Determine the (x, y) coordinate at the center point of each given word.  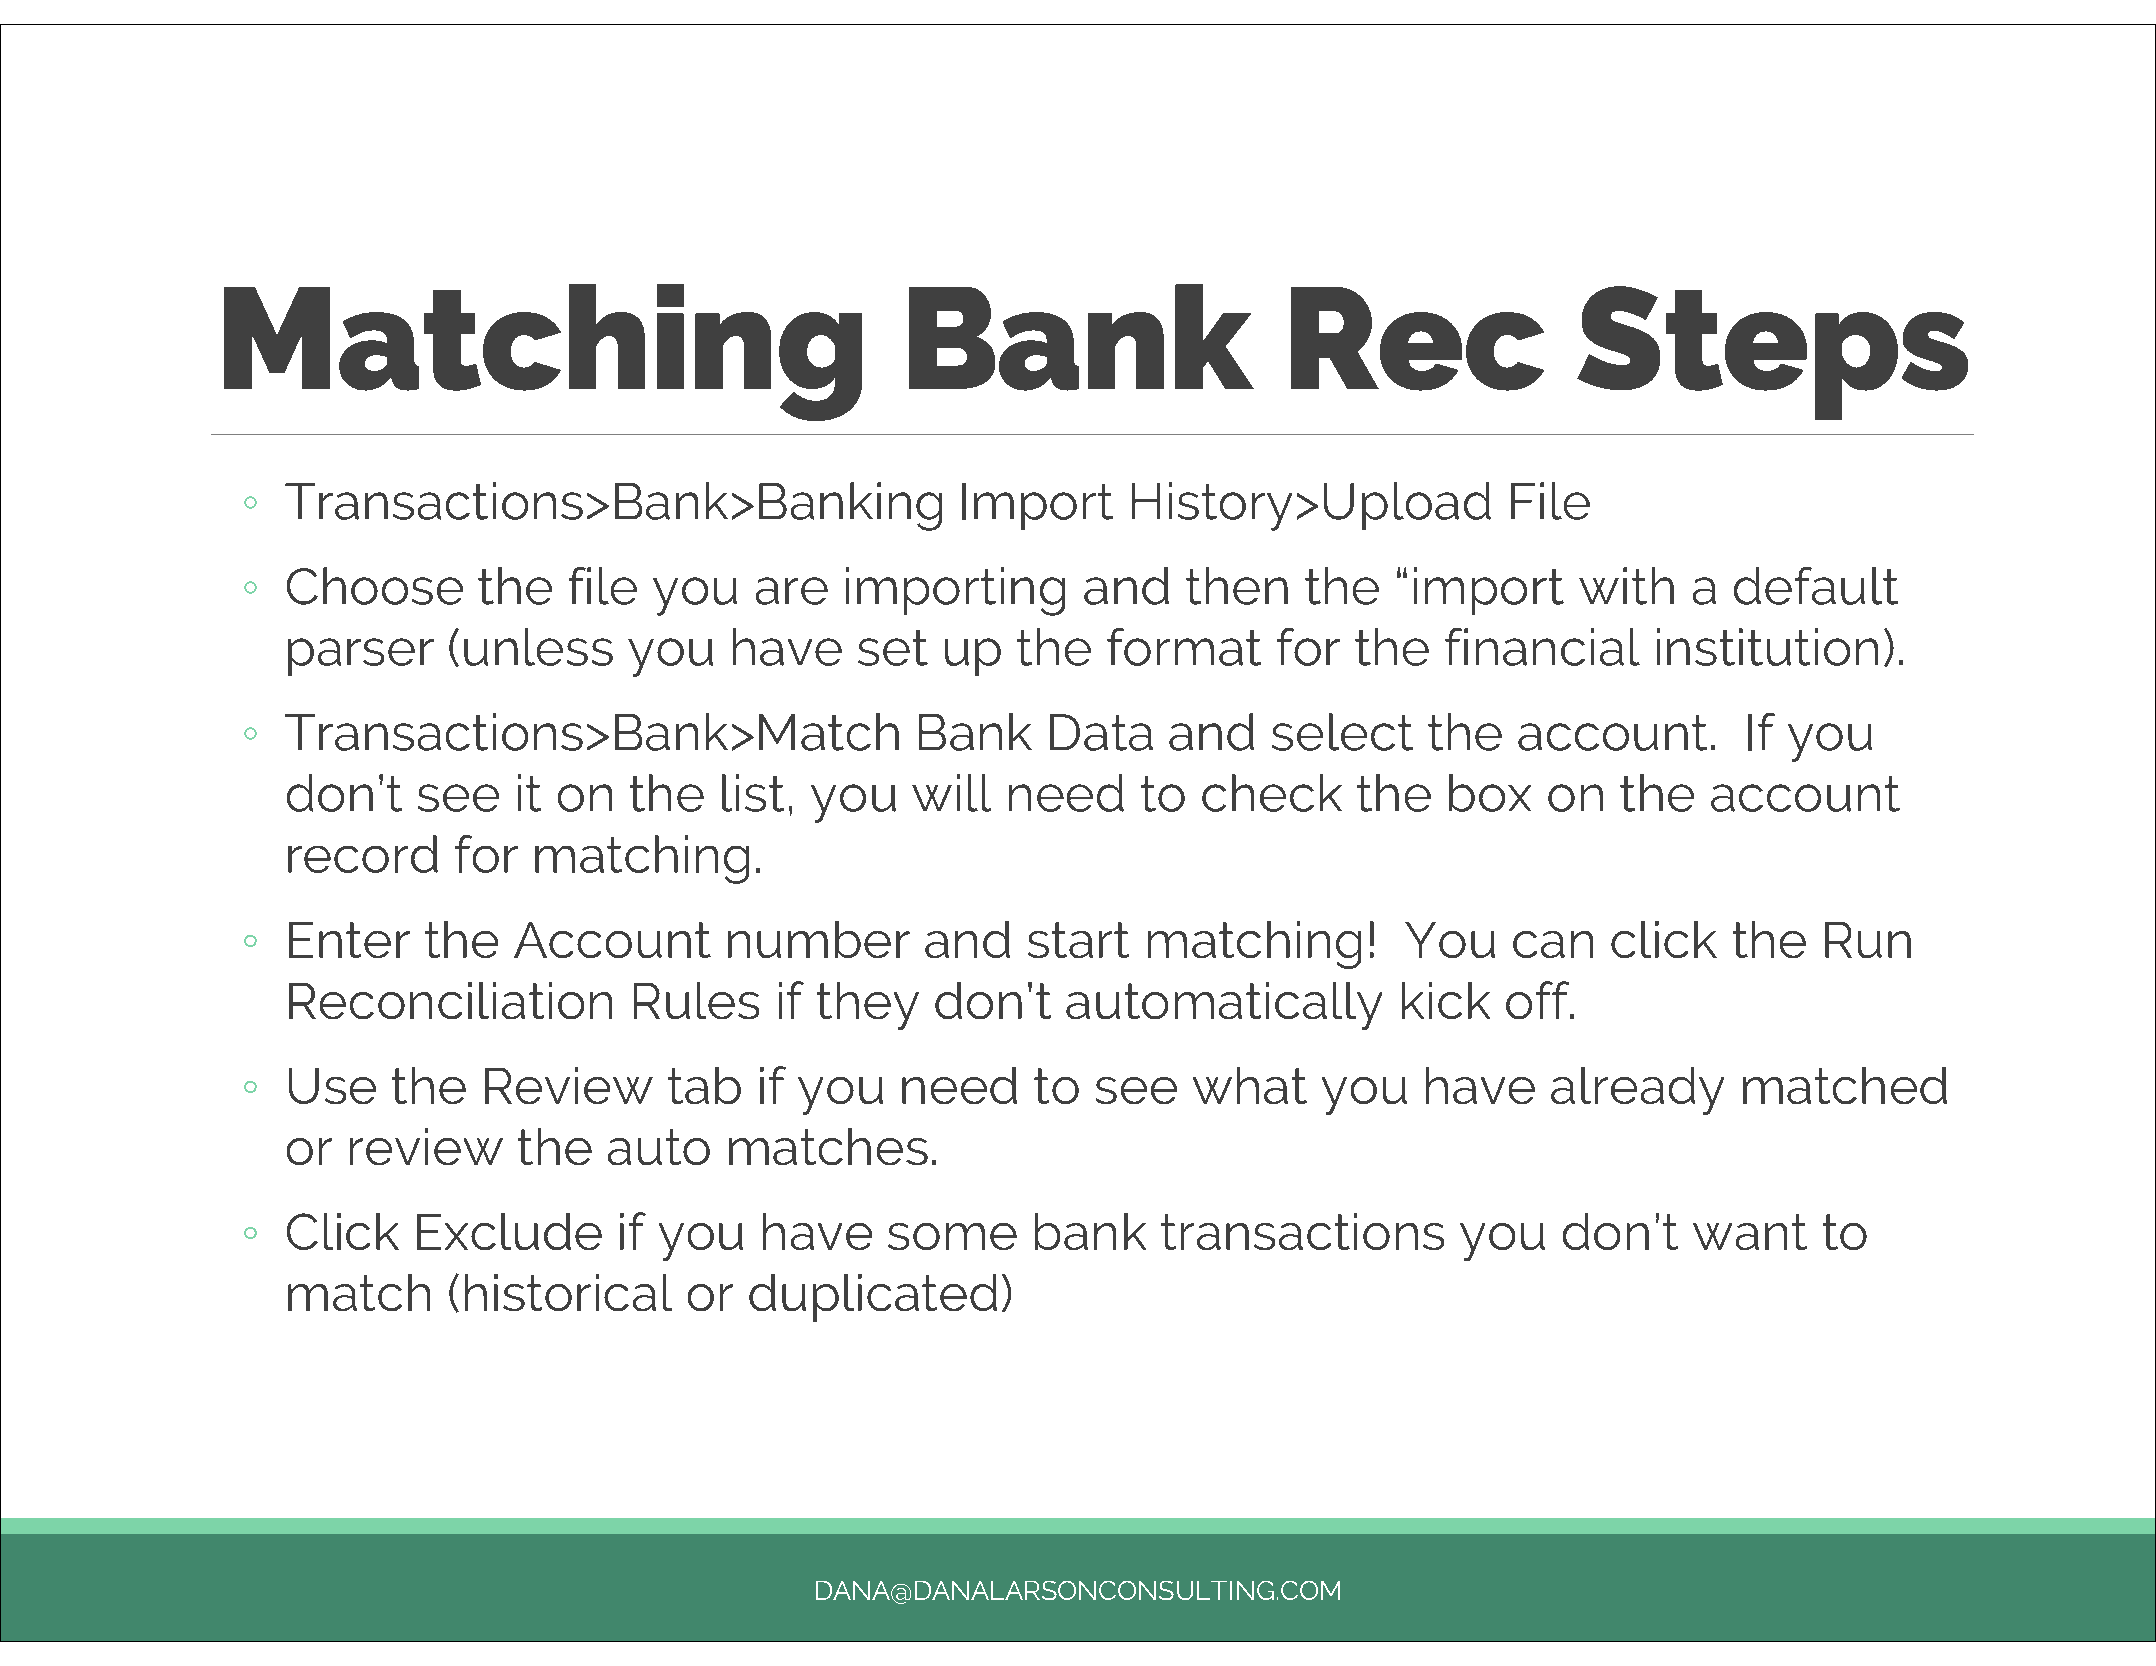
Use (332, 1086)
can (1553, 944)
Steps (1772, 353)
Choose (375, 586)
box (1490, 793)
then (1237, 586)
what (1250, 1085)
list (753, 793)
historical (568, 1292)
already (1637, 1091)
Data (1101, 732)
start (1078, 940)
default (1816, 586)
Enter (349, 940)
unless (538, 647)
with (1626, 586)
